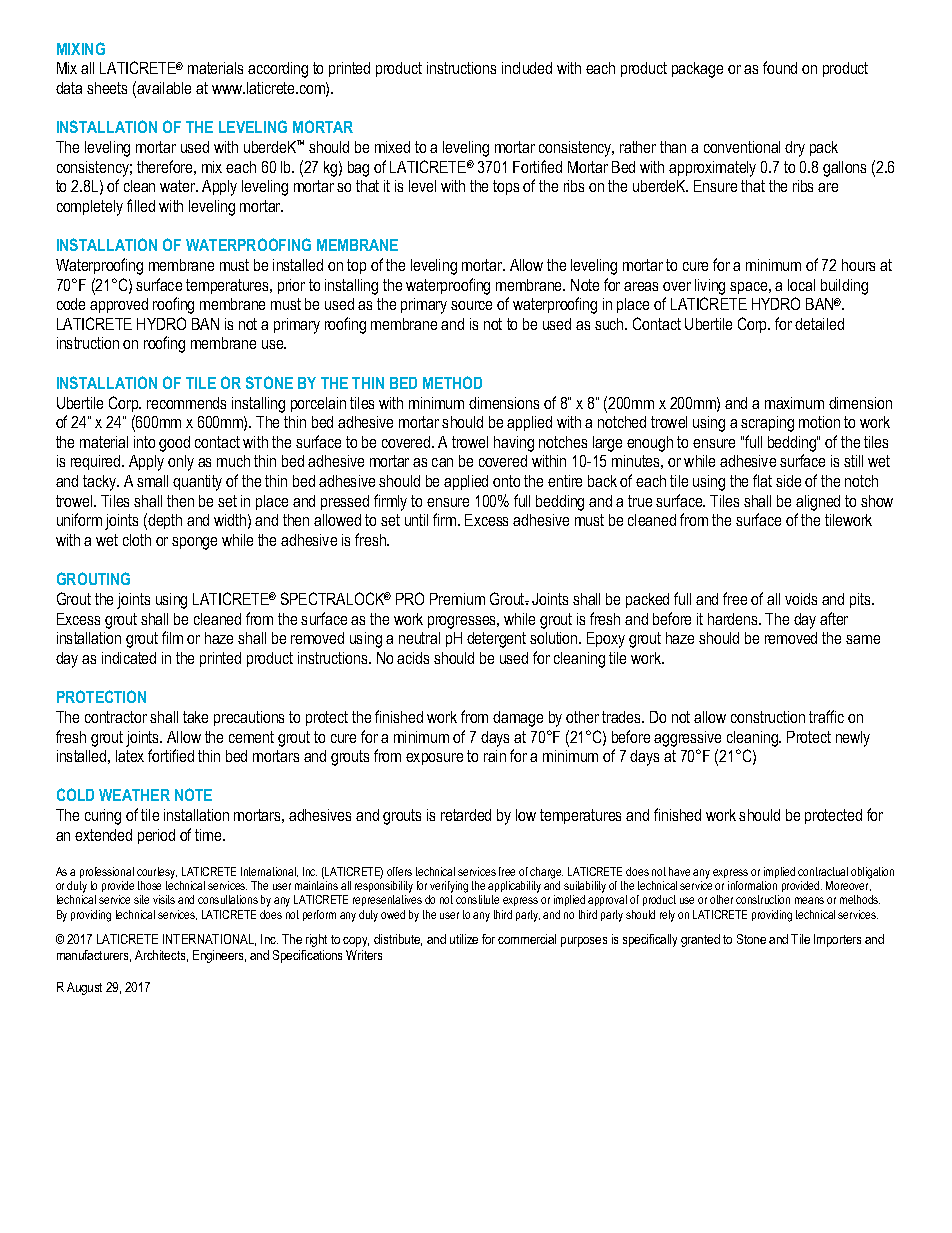  What do you see at coordinates (818, 503) in the page?
I see `aligned` at bounding box center [818, 503].
